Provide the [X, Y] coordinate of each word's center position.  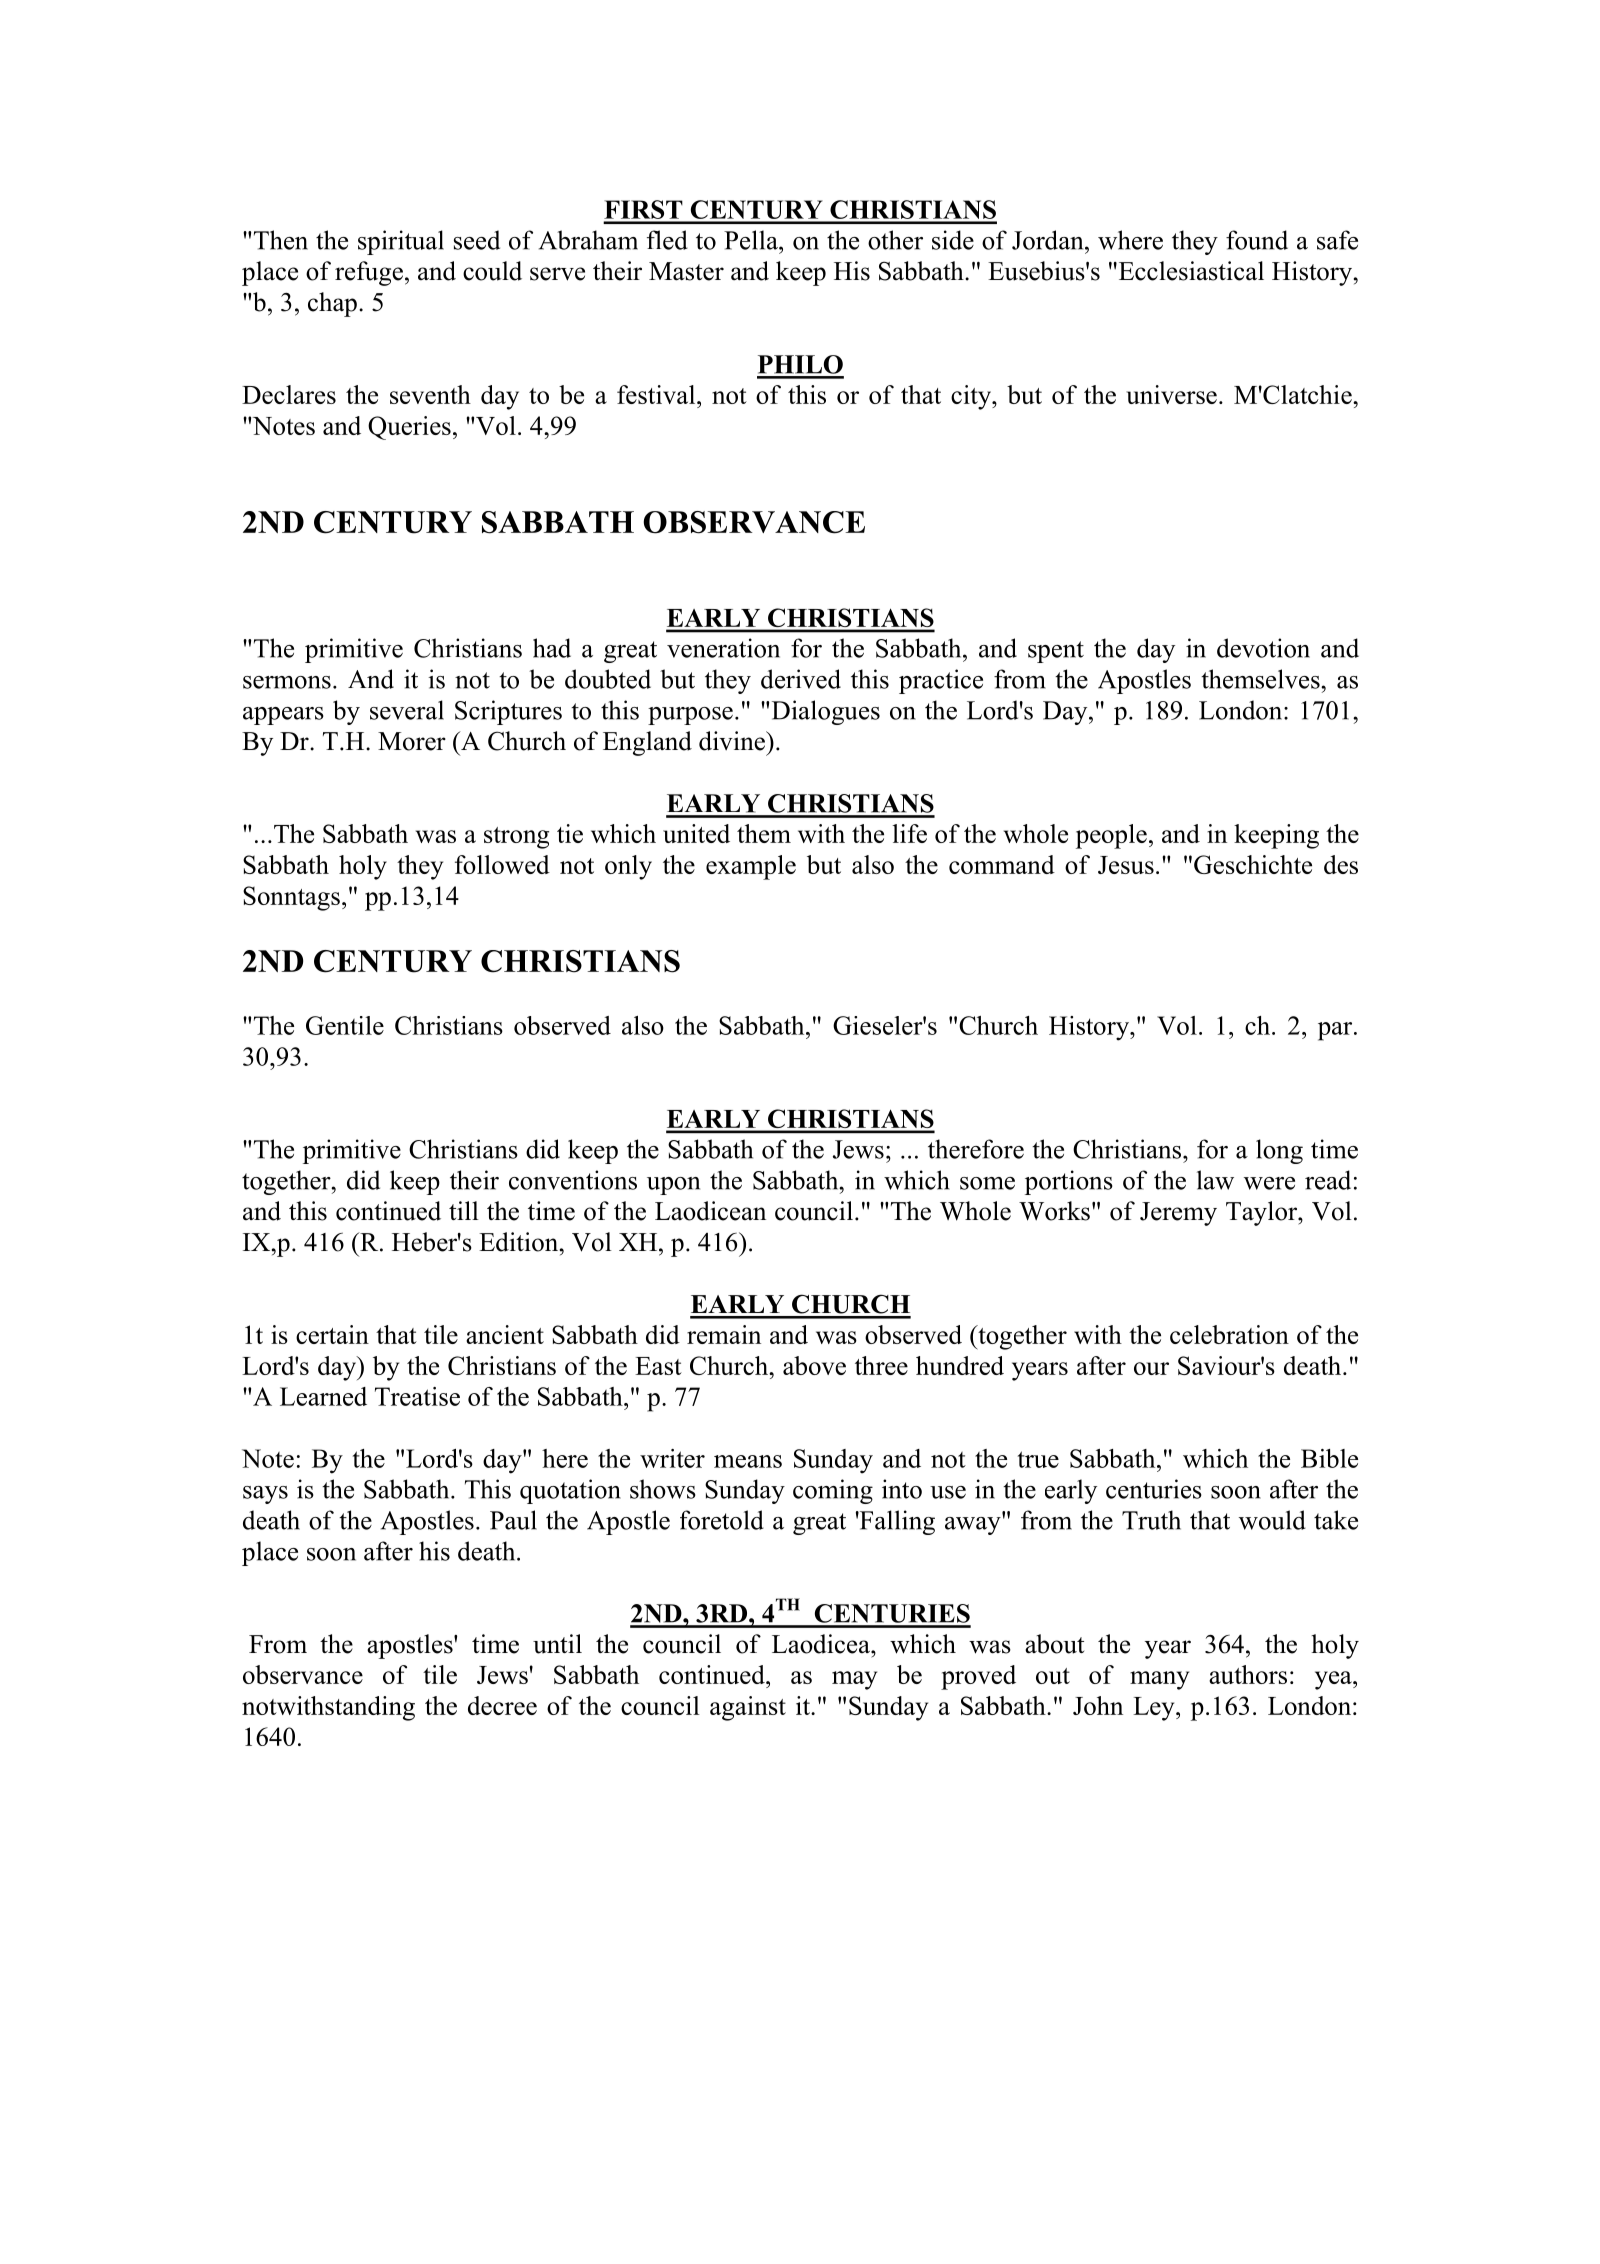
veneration [723, 648]
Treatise [417, 1396]
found [1257, 240]
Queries [409, 428]
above [814, 1365]
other [895, 240]
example [751, 867]
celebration [1229, 1334]
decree [502, 1705]
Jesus [1126, 865]
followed [502, 864]
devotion [1263, 648]
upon [673, 1186]
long [1279, 1151]
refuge [369, 273]
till [464, 1210]
